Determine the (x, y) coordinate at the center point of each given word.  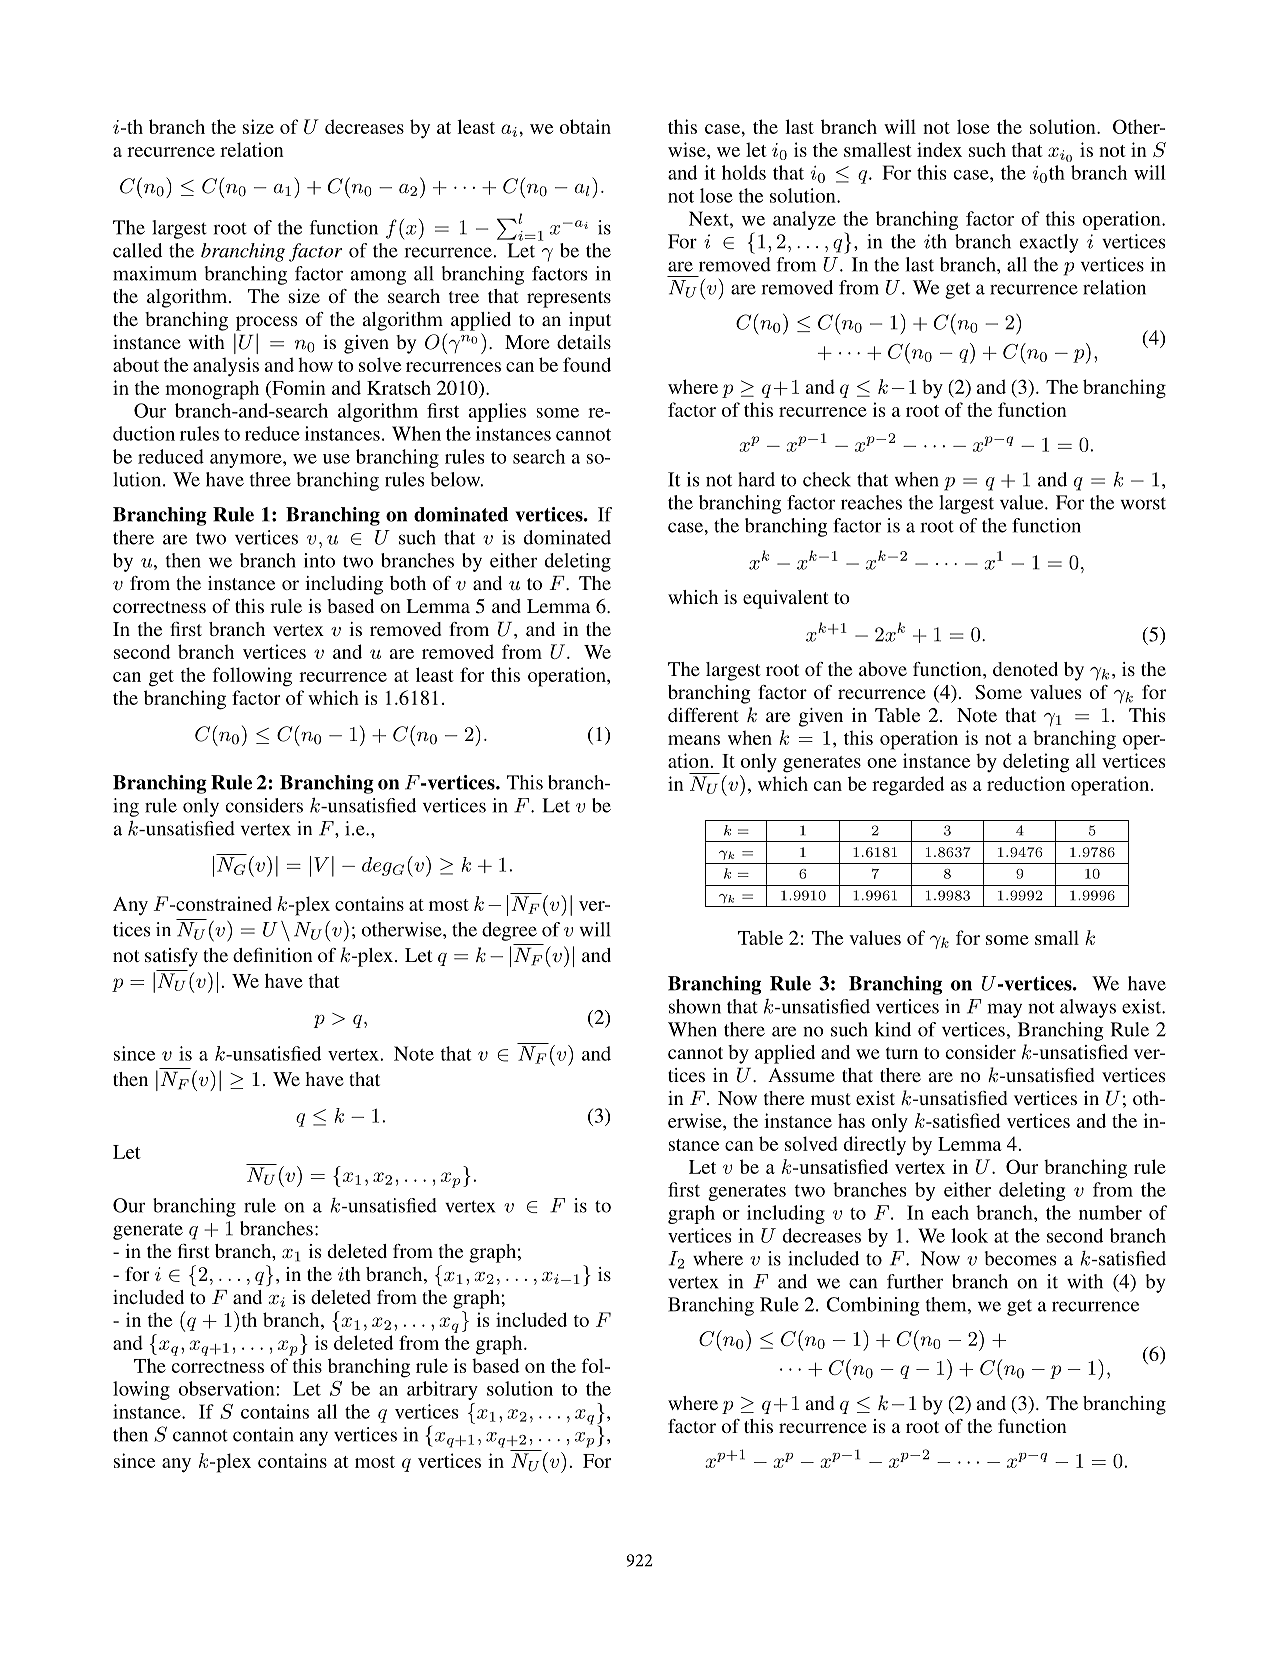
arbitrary (442, 1390)
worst (1143, 503)
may (1004, 1010)
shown (695, 1006)
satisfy (171, 957)
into (319, 560)
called (137, 250)
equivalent (786, 599)
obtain (585, 126)
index (939, 149)
